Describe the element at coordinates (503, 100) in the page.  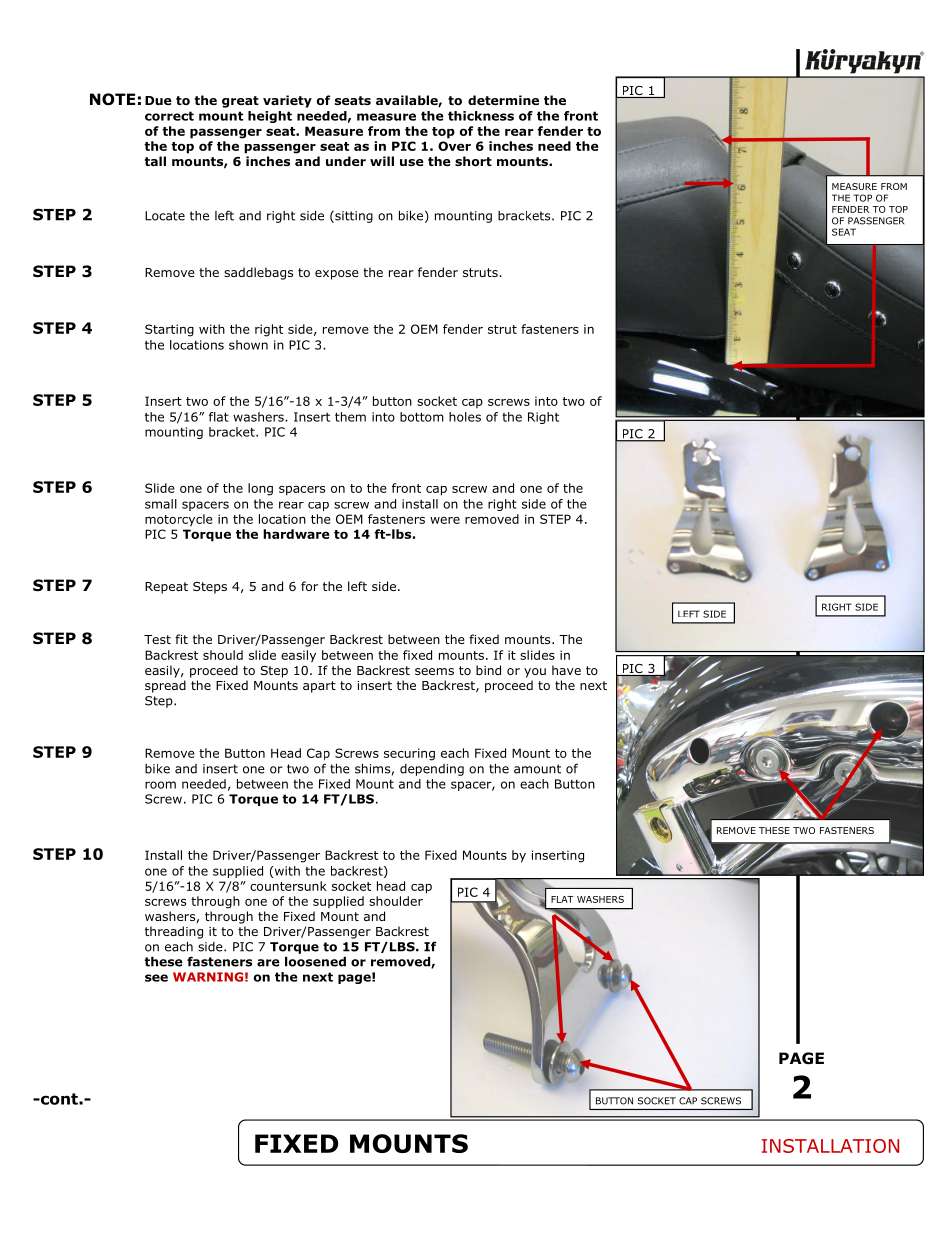
I see `determine` at that location.
